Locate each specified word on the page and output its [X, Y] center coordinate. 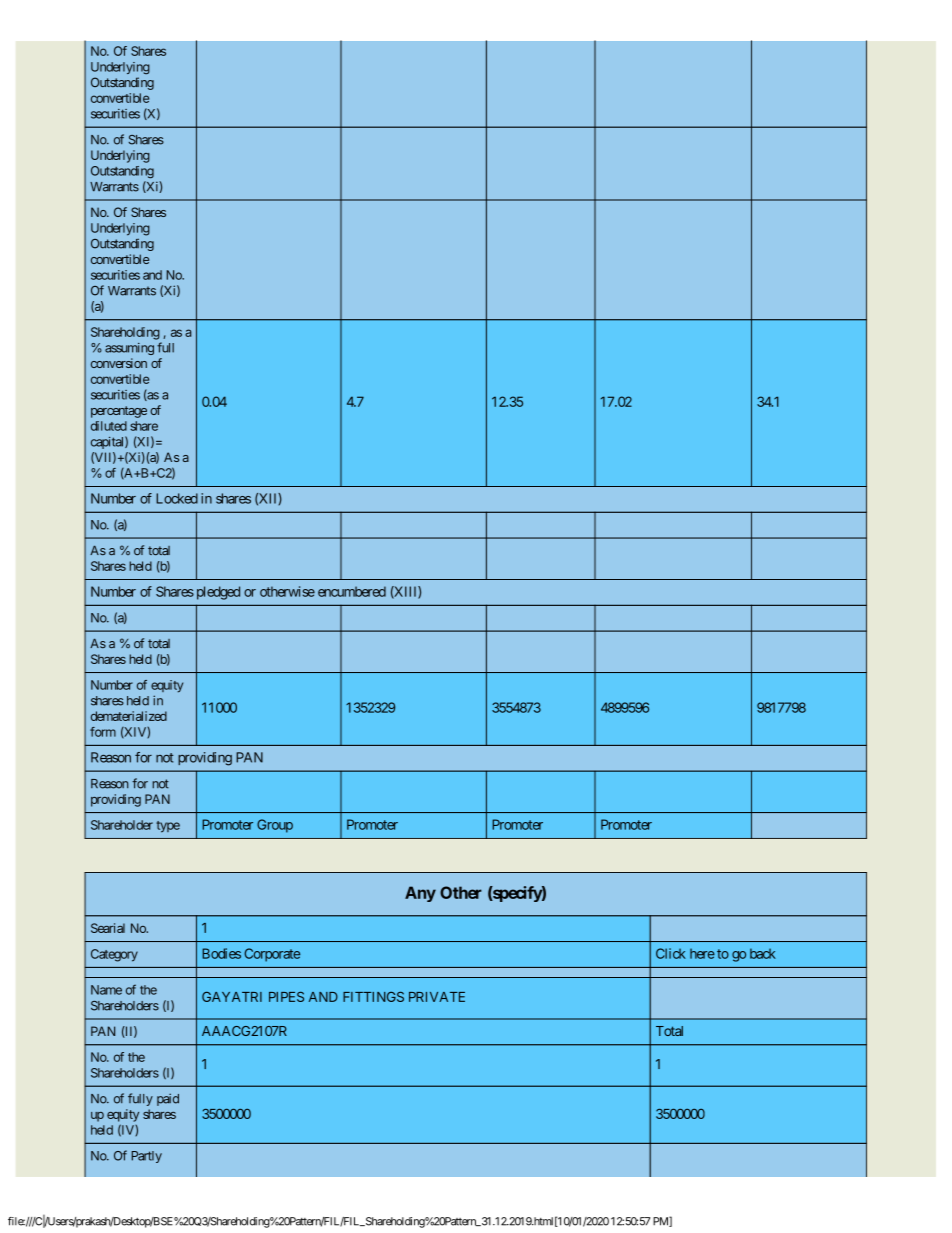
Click [671, 953]
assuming [129, 349]
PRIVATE [437, 997]
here [702, 953]
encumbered [352, 591]
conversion [119, 363]
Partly [147, 1157]
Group [275, 826]
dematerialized [129, 716]
